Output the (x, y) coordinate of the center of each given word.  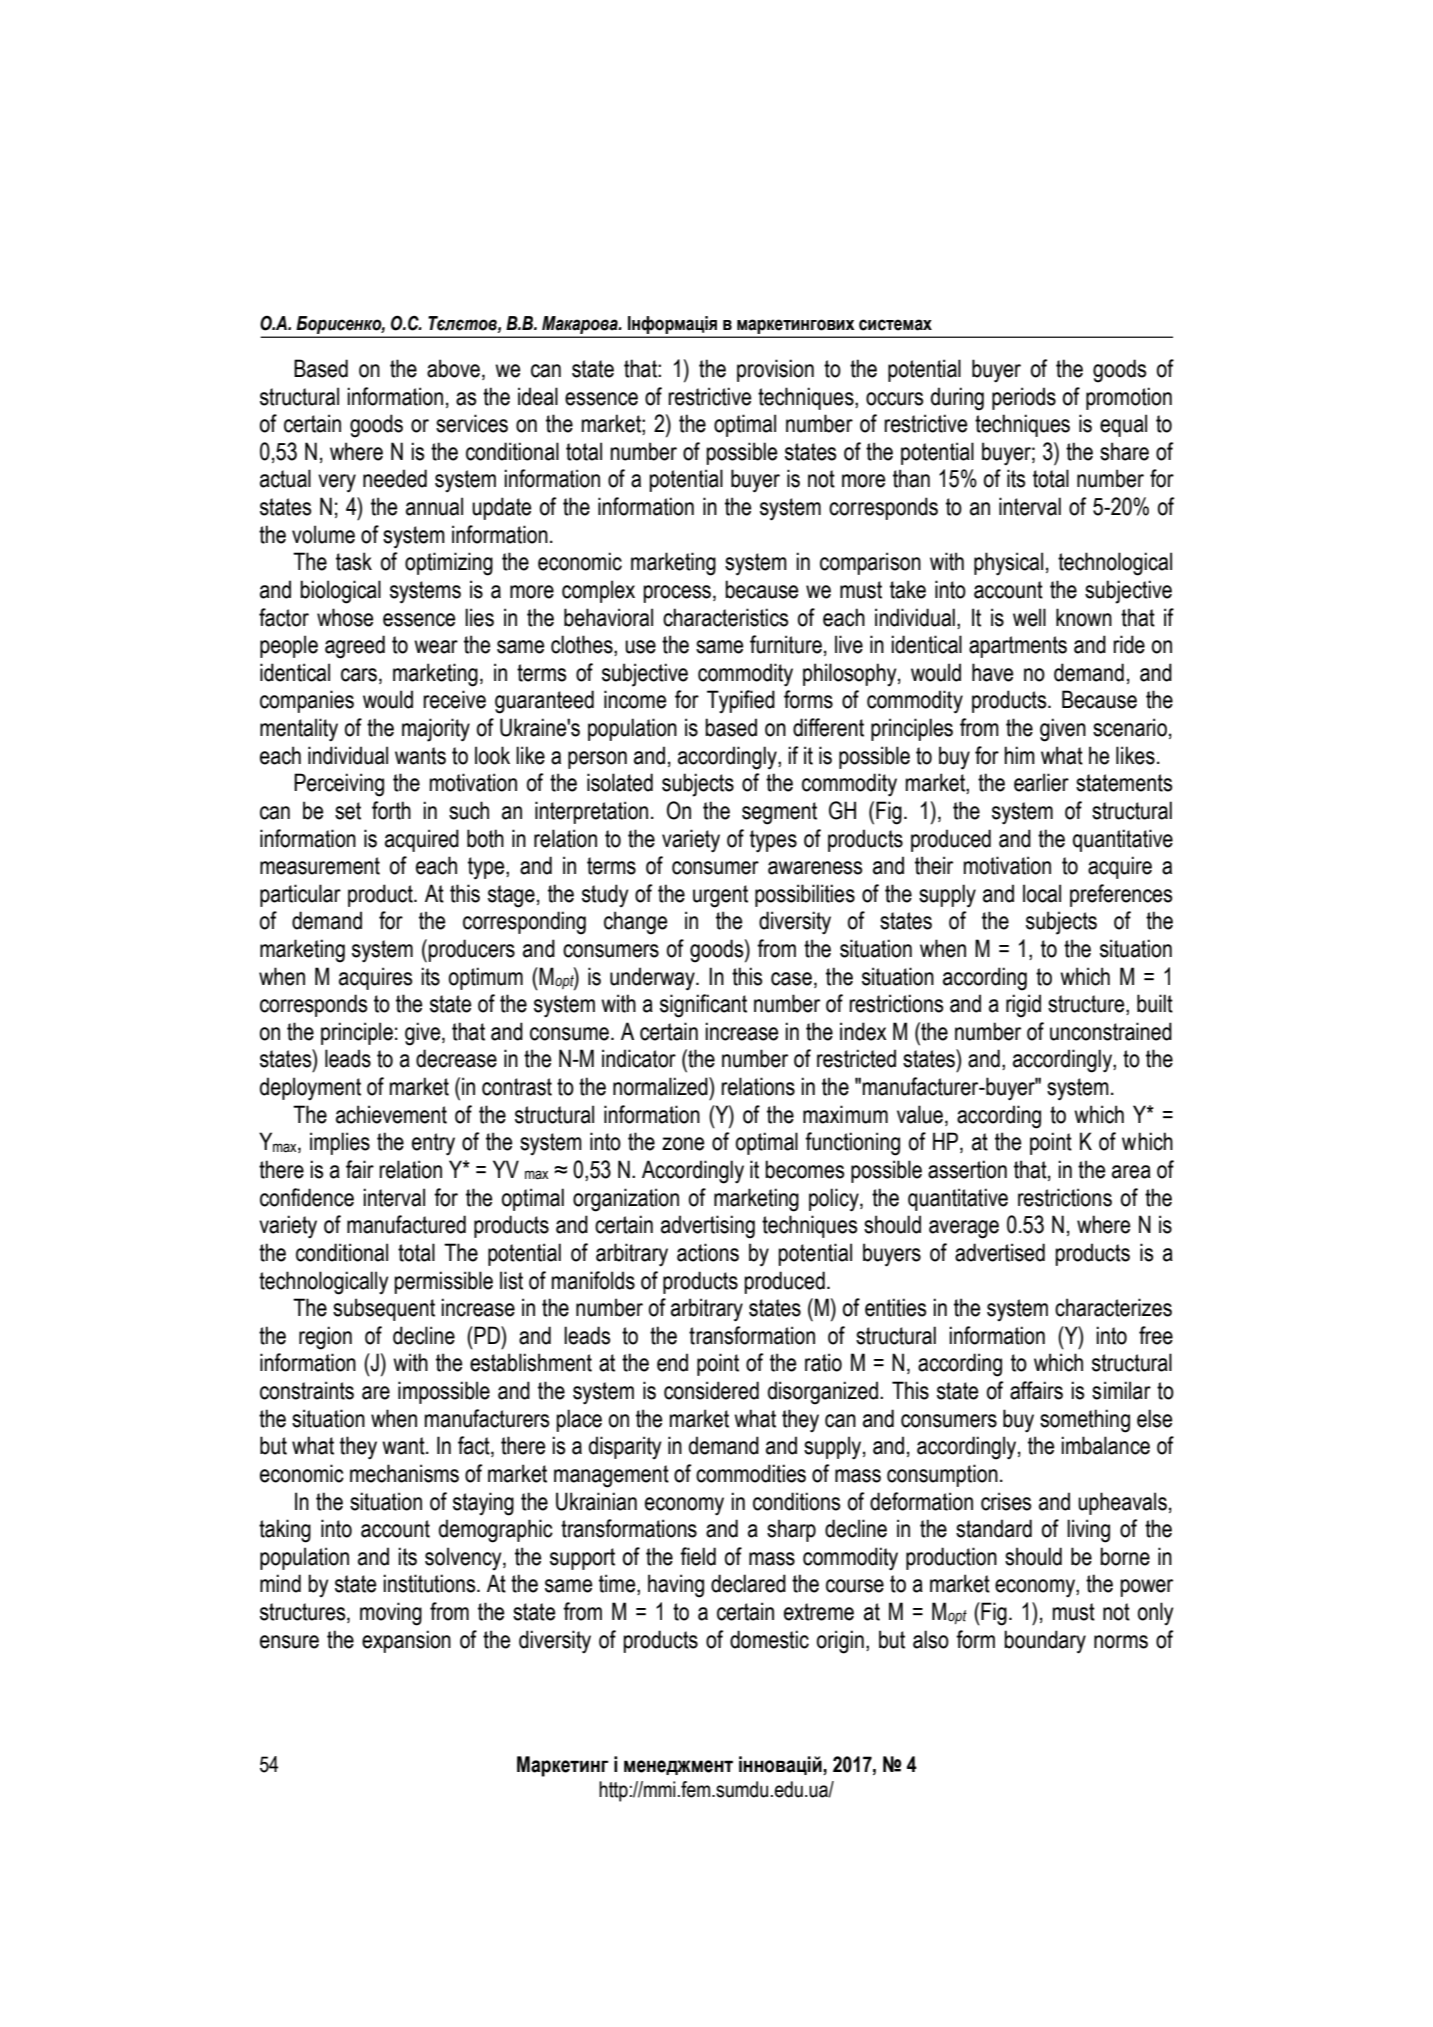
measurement (320, 866)
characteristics (725, 617)
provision (775, 370)
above (453, 368)
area (1131, 1172)
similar (1121, 1390)
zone (683, 1144)
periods (1024, 398)
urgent (720, 896)
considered (711, 1390)
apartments (1018, 647)
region (325, 1338)
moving (391, 1614)
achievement (391, 1114)
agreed (355, 647)
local (1042, 893)
